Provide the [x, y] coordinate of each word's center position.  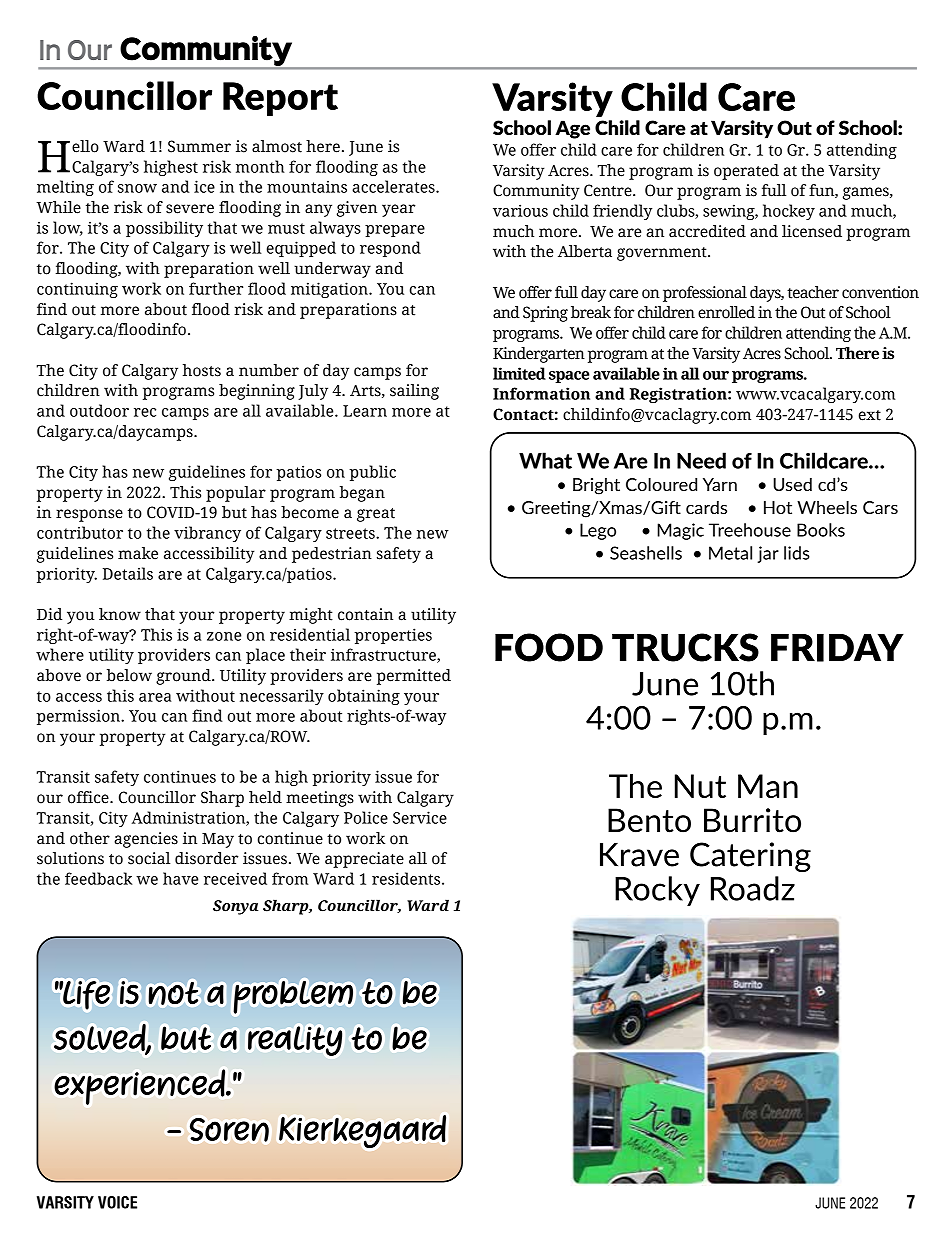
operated [746, 172]
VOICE [117, 1202]
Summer [199, 146]
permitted [414, 677]
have [180, 878]
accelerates [394, 186]
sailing [414, 392]
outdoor [99, 410]
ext [870, 415]
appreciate [364, 860]
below [129, 675]
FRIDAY [837, 648]
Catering [750, 857]
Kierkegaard [362, 1131]
